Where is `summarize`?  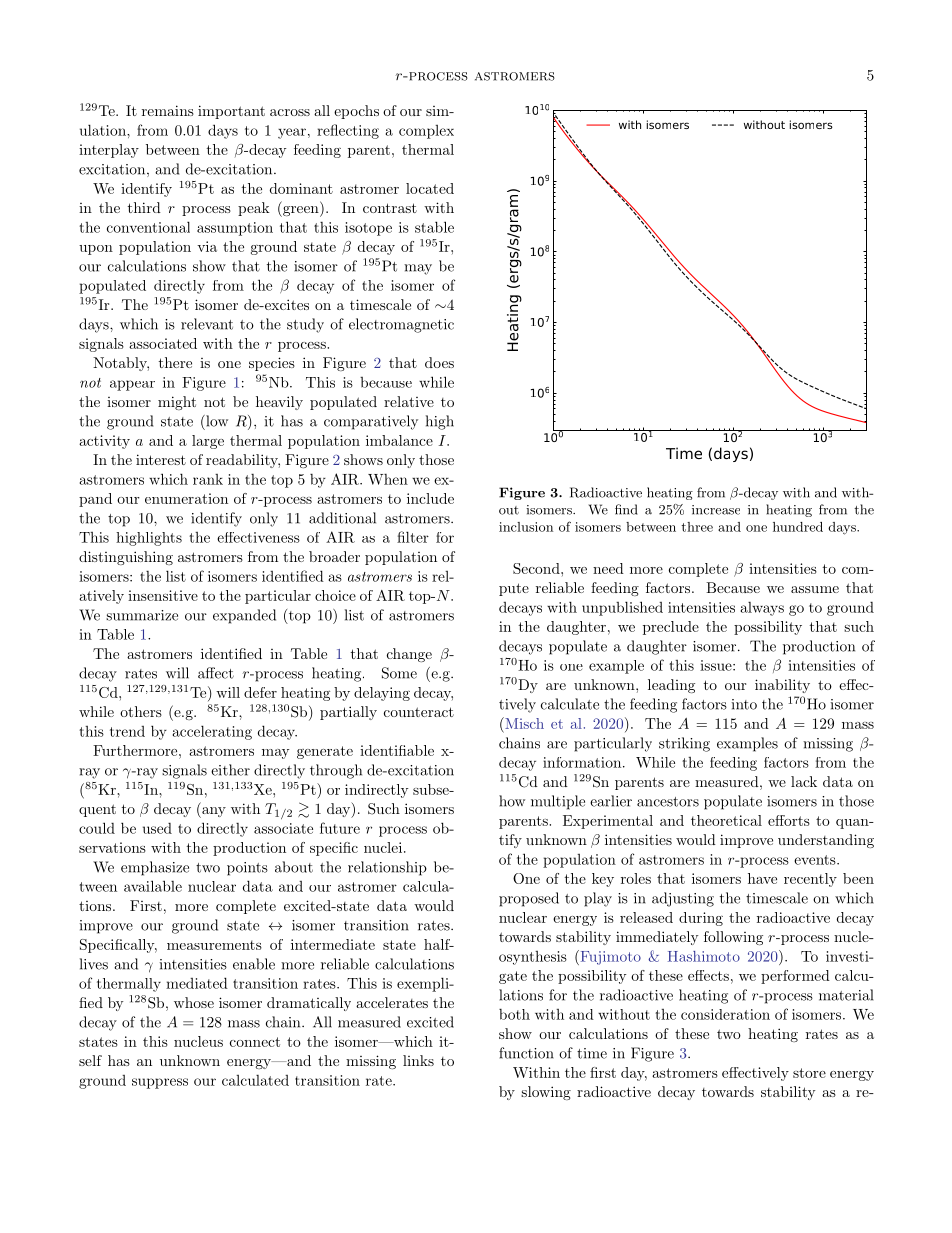
summarize is located at coordinates (142, 615).
